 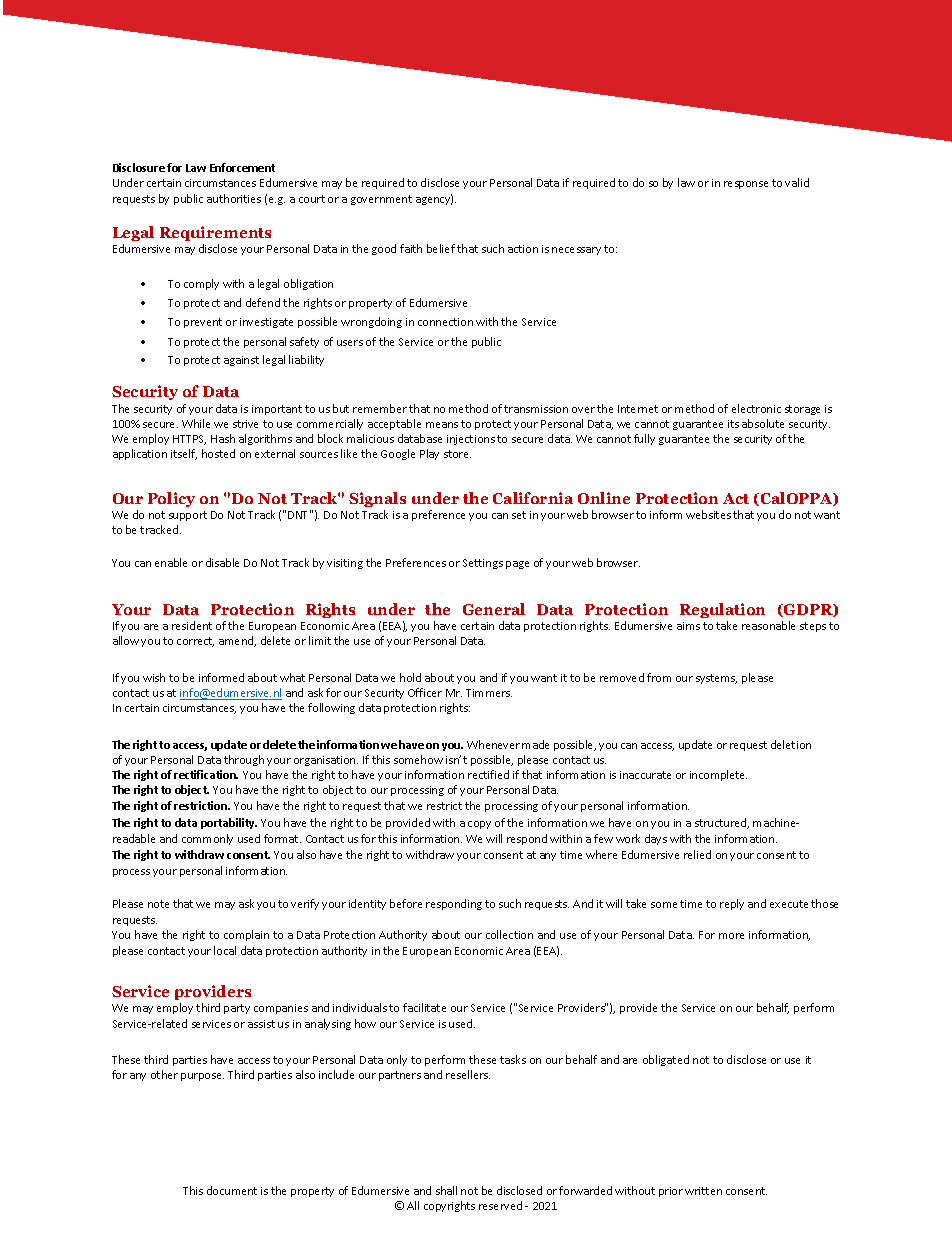 I want to click on wish, so click(x=154, y=677).
